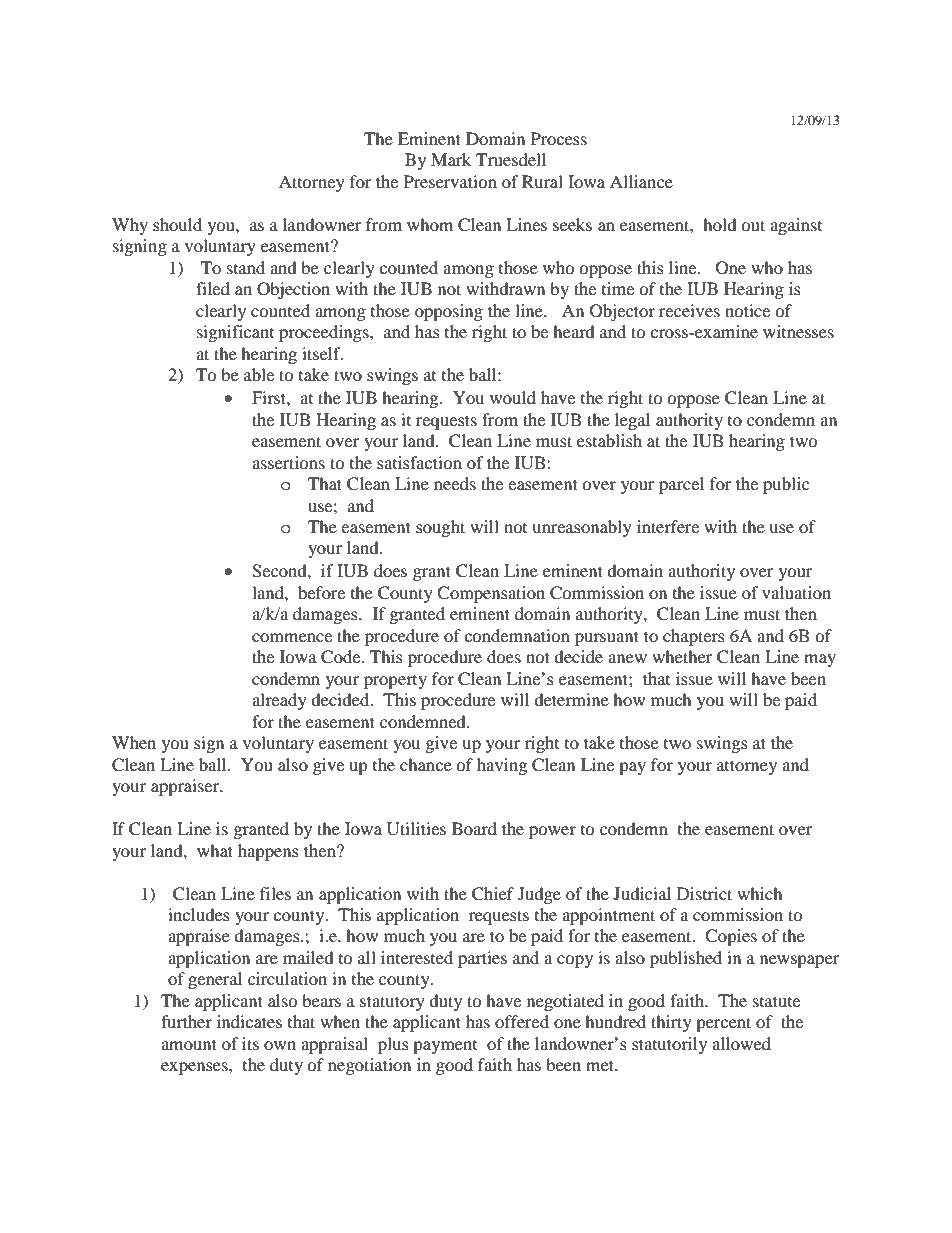 The height and width of the document is (1233, 952). Describe the element at coordinates (513, 397) in the document. I see `would` at that location.
